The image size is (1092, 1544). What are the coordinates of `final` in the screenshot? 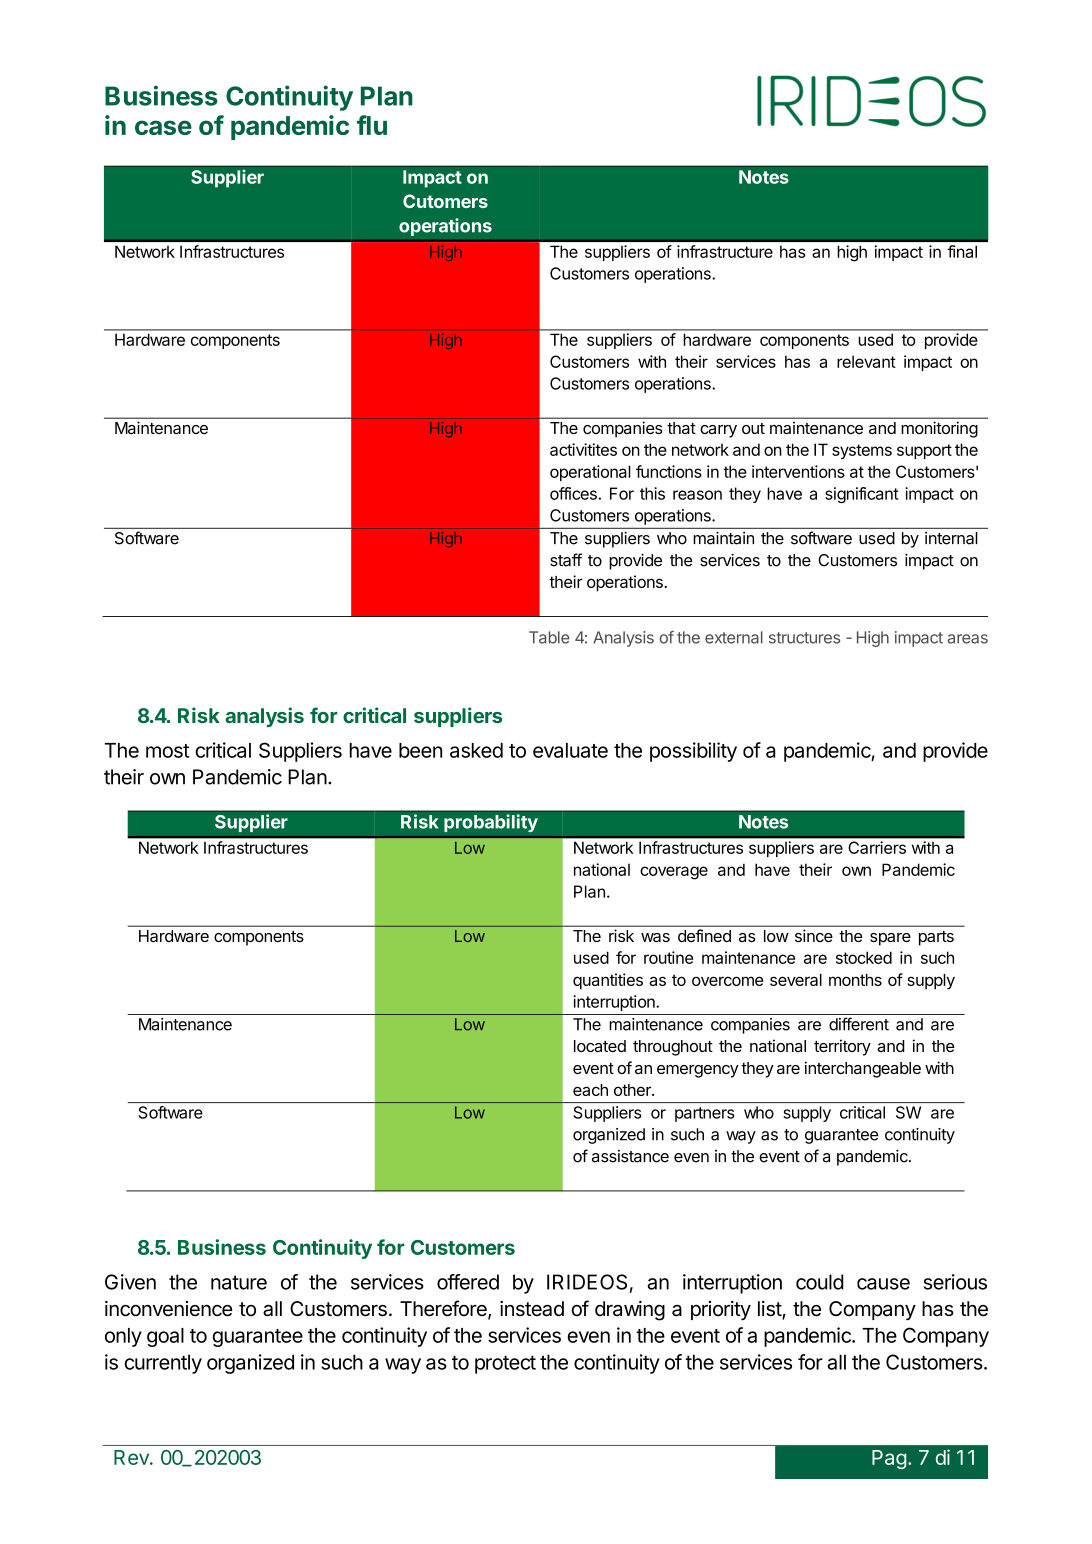 It's located at (962, 251).
